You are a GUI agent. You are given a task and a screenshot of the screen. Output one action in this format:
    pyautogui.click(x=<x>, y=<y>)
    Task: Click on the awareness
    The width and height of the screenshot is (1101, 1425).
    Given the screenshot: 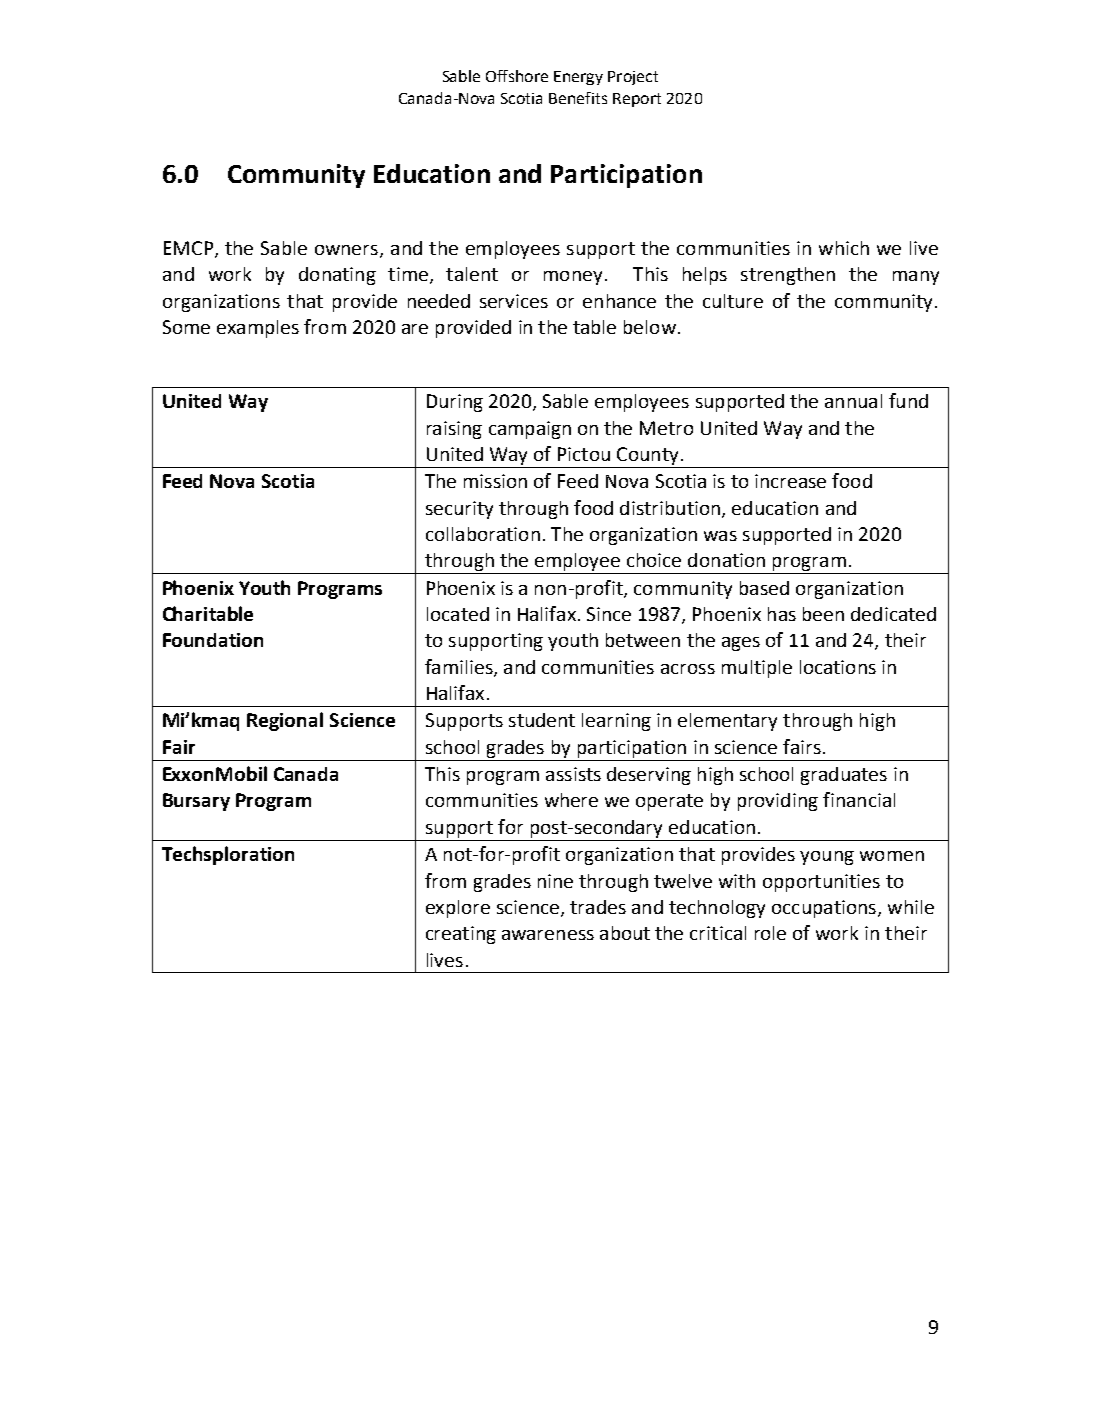 What is the action you would take?
    pyautogui.click(x=548, y=935)
